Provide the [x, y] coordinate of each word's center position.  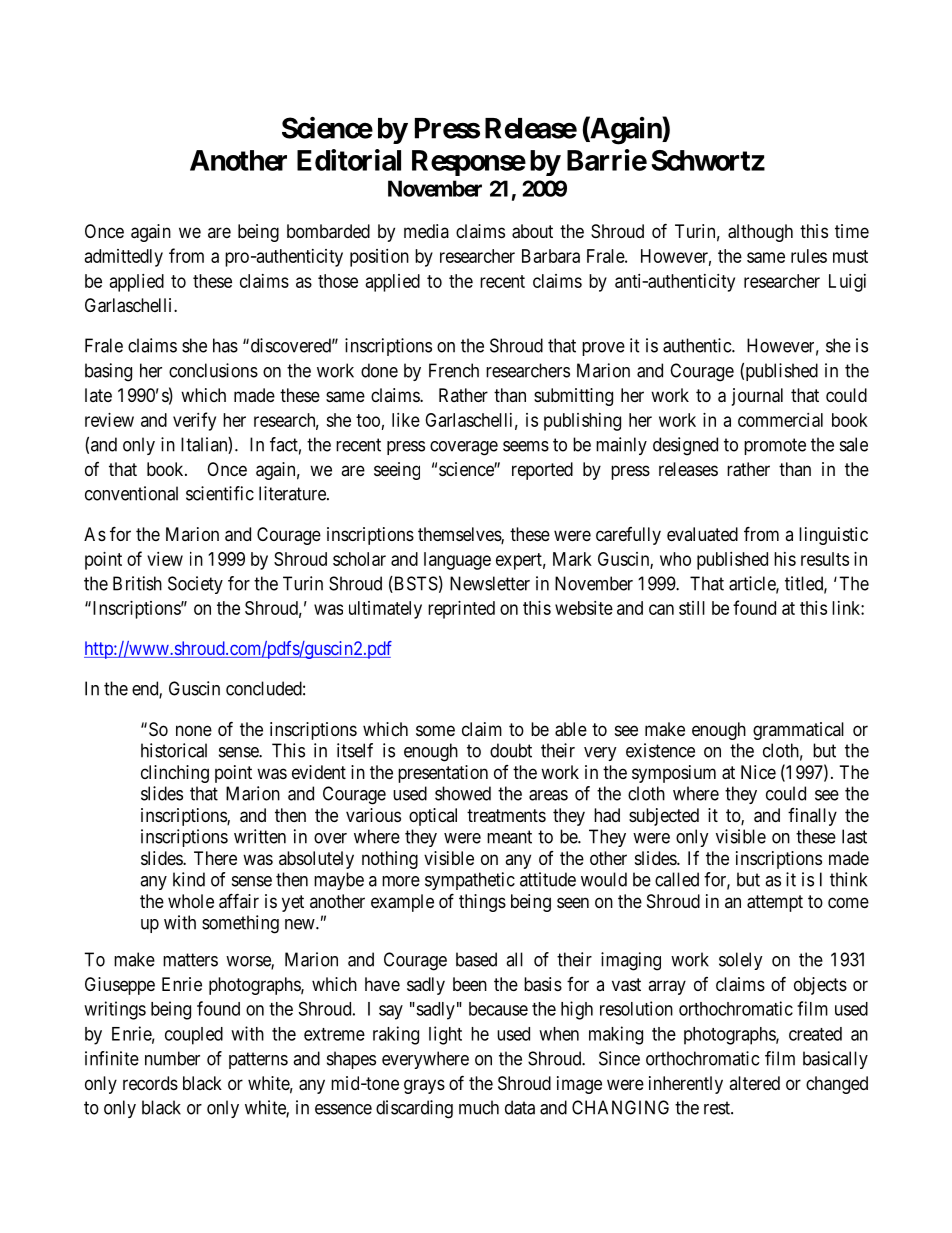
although [760, 233]
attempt [775, 903]
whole [191, 901]
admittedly [124, 258]
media [426, 231]
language [457, 561]
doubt [511, 750]
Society [195, 585]
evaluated [702, 534]
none [194, 730]
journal [757, 397]
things [482, 903]
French [454, 370]
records [150, 1083]
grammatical [798, 731]
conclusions [213, 370]
